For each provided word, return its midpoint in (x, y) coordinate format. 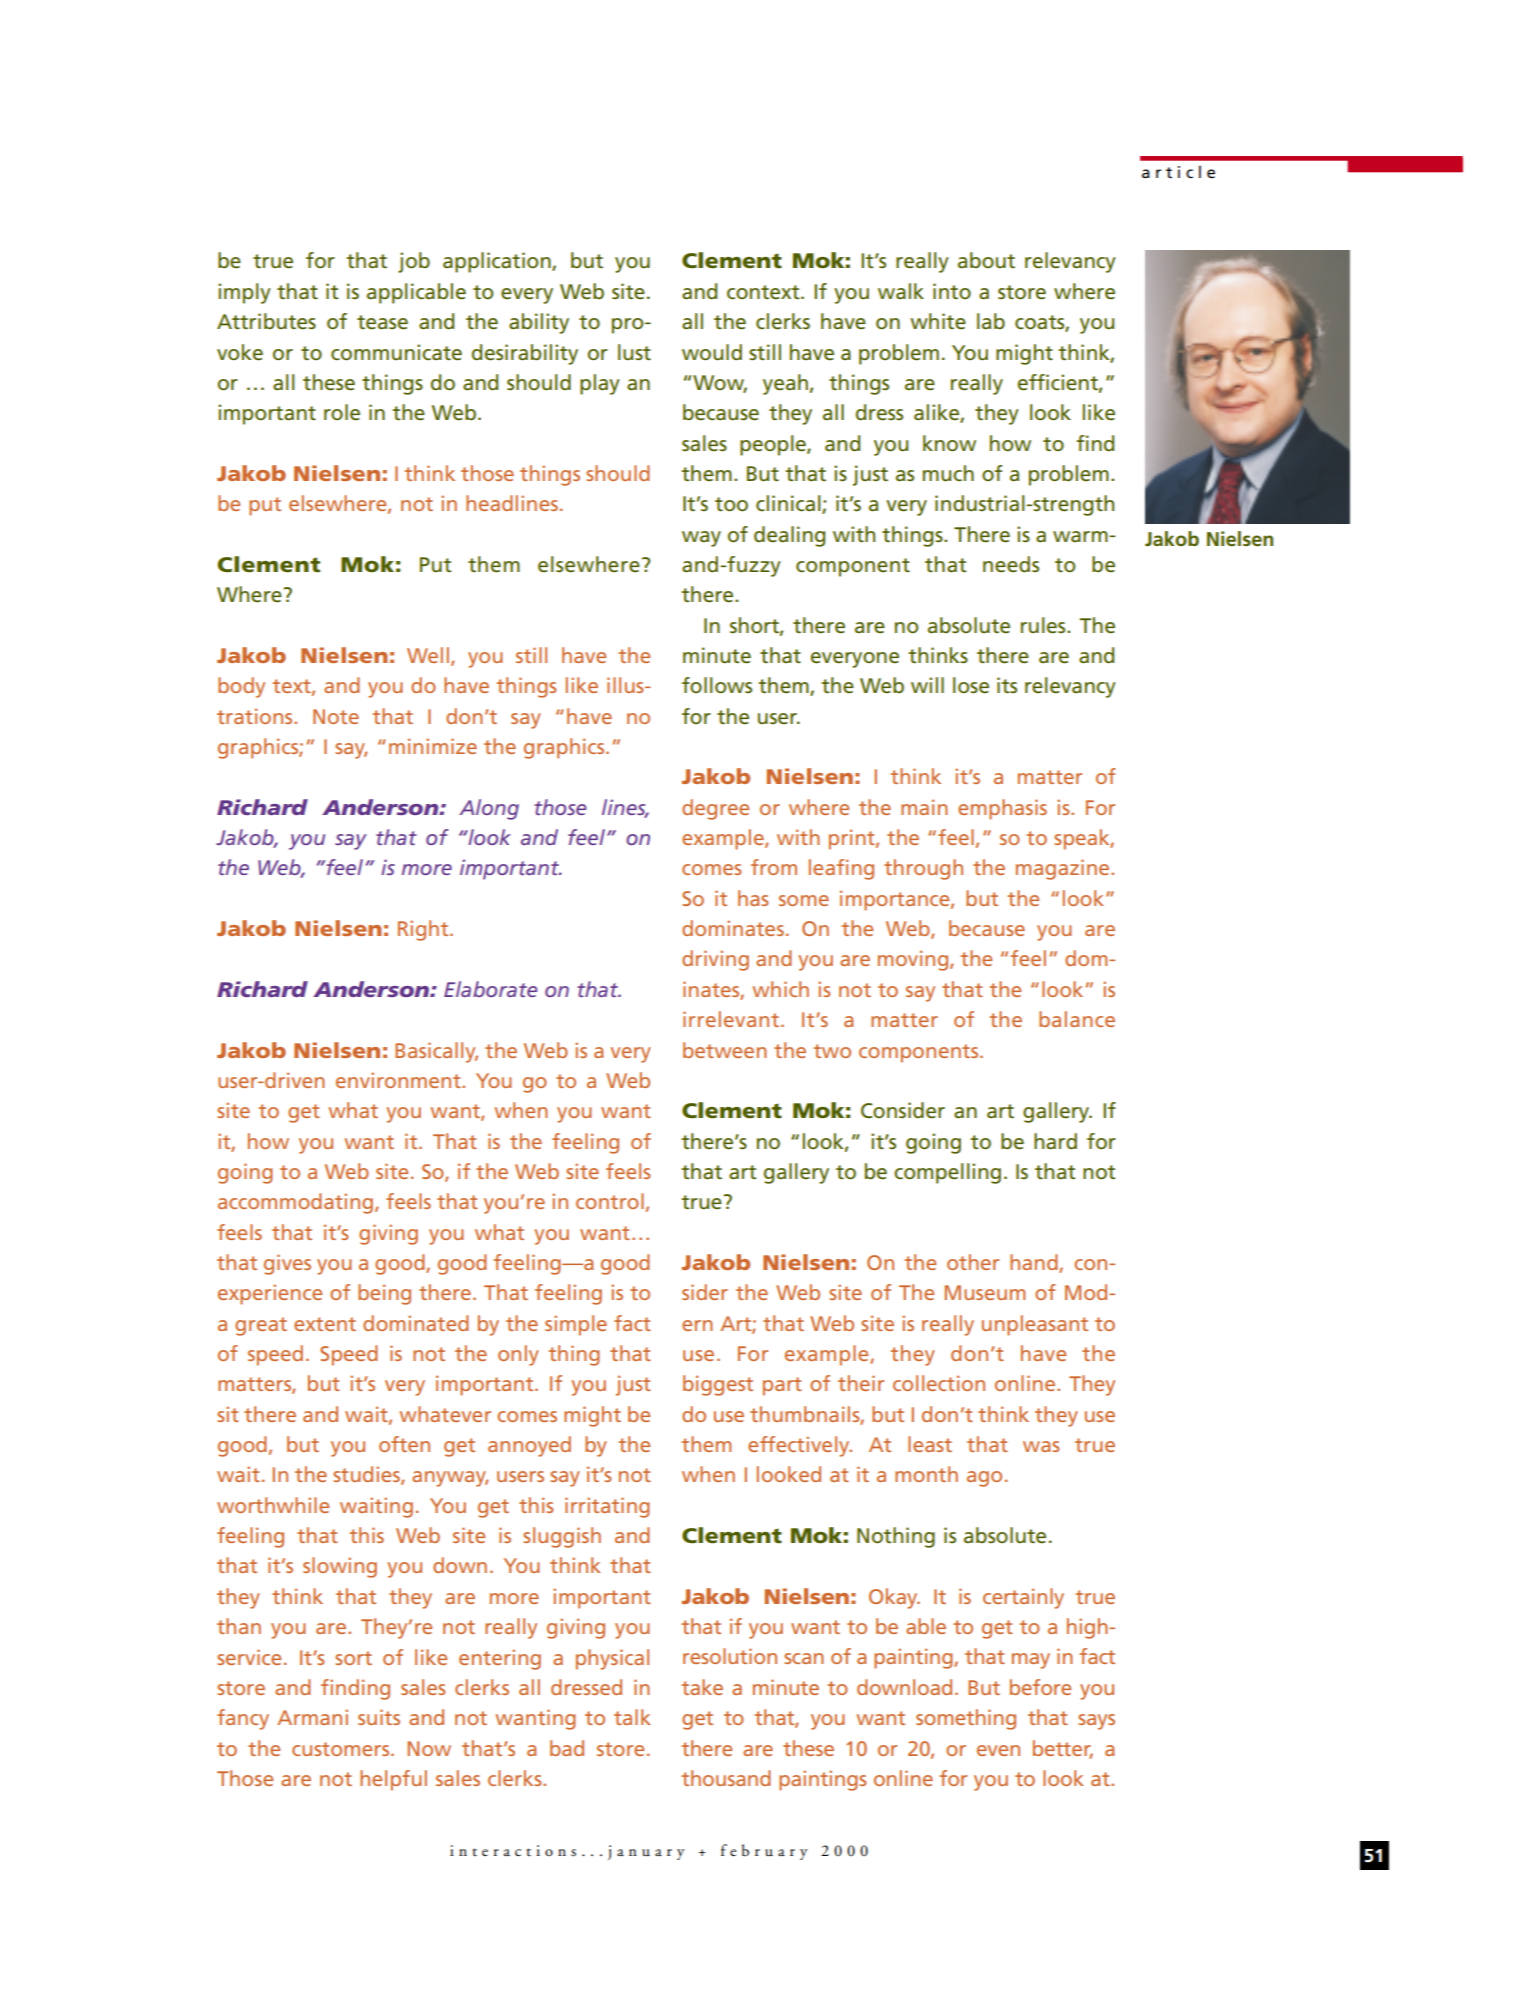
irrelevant (731, 1019)
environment (399, 1080)
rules (1044, 625)
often (404, 1444)
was (1041, 1446)
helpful (393, 1780)
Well (428, 655)
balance (1077, 1019)
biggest (718, 1385)
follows (717, 685)
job (414, 262)
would (712, 352)
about (986, 260)
